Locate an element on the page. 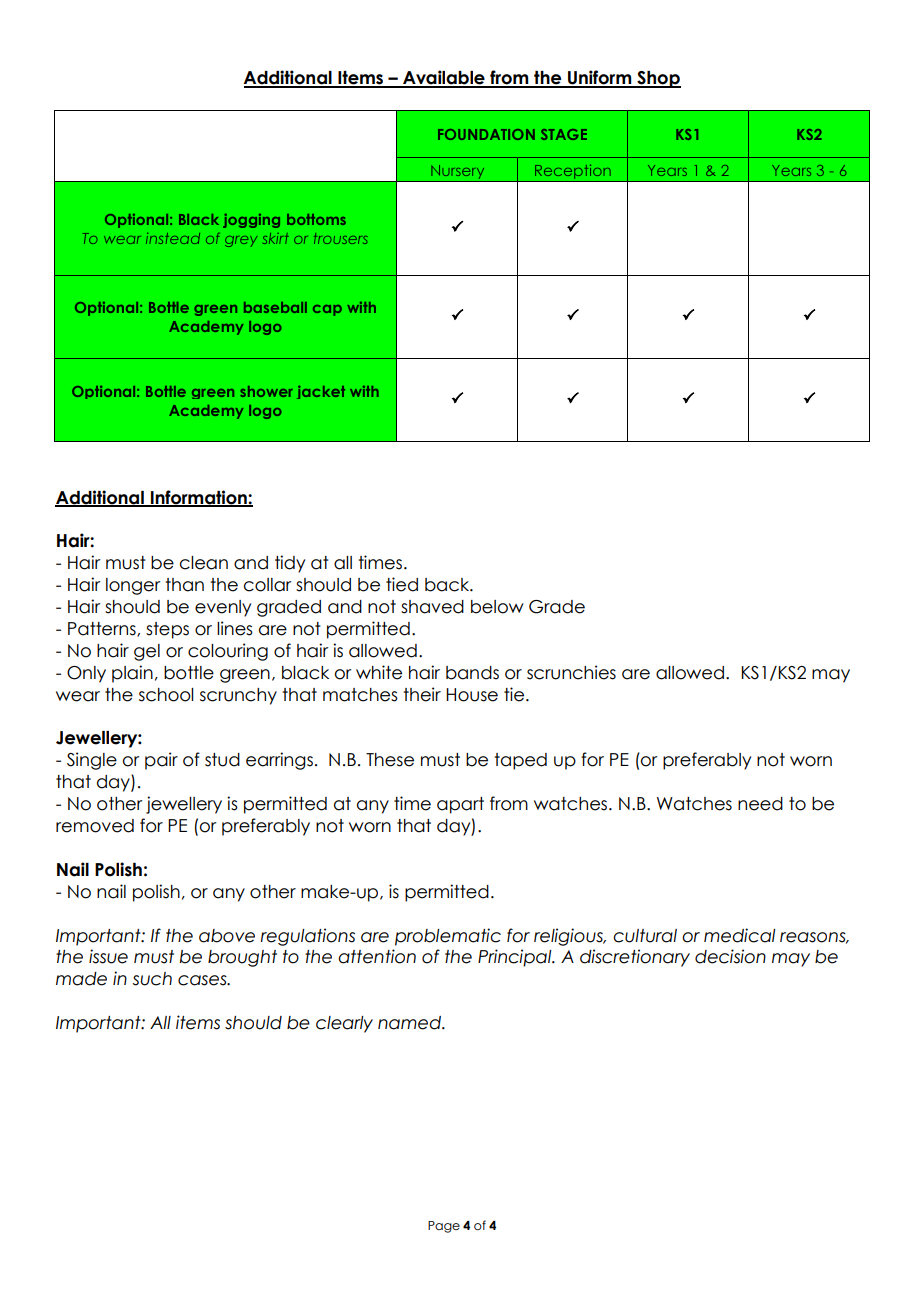 Image resolution: width=924 pixels, height=1307 pixels. gel is located at coordinates (147, 652).
